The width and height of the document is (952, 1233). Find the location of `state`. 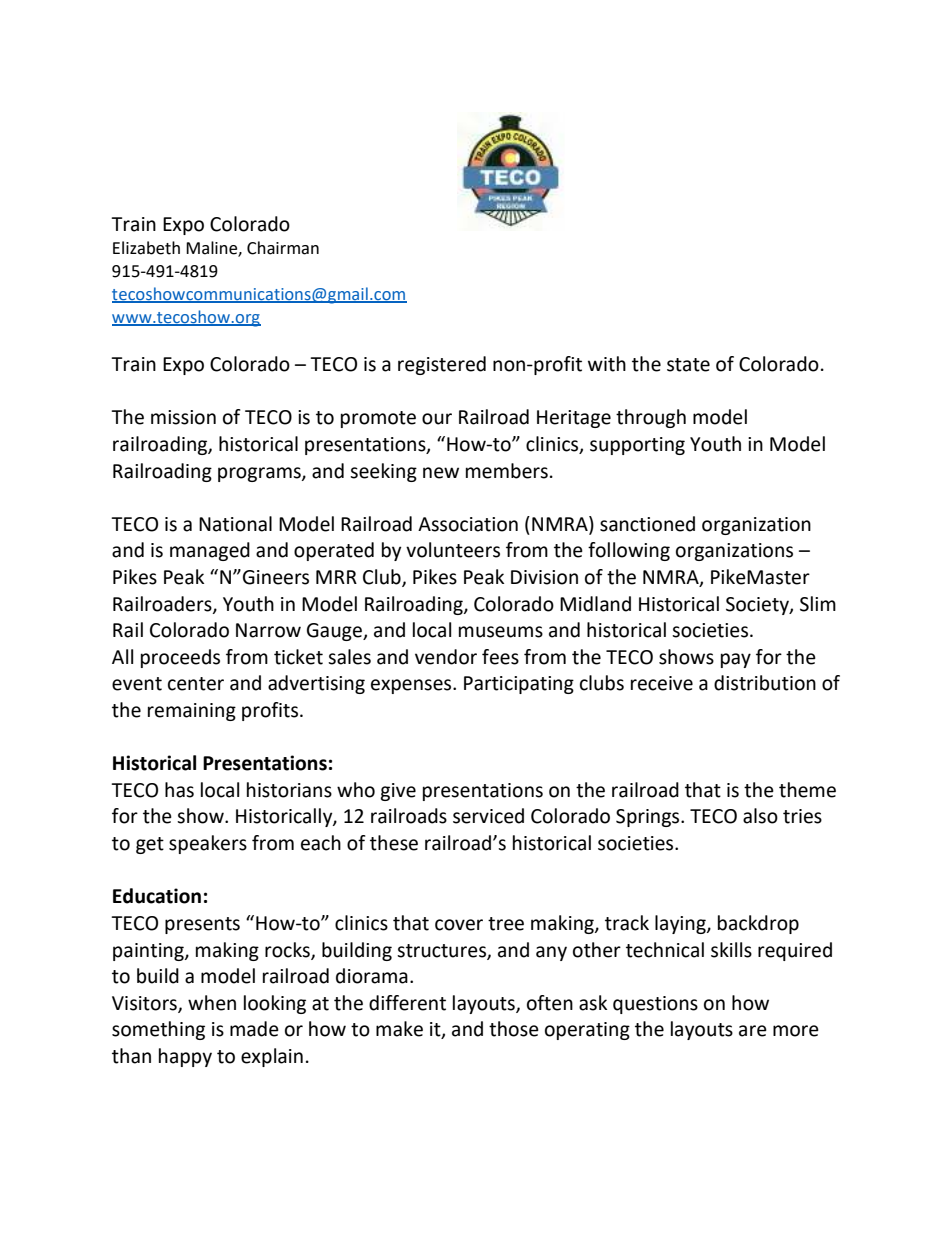

state is located at coordinates (688, 365).
